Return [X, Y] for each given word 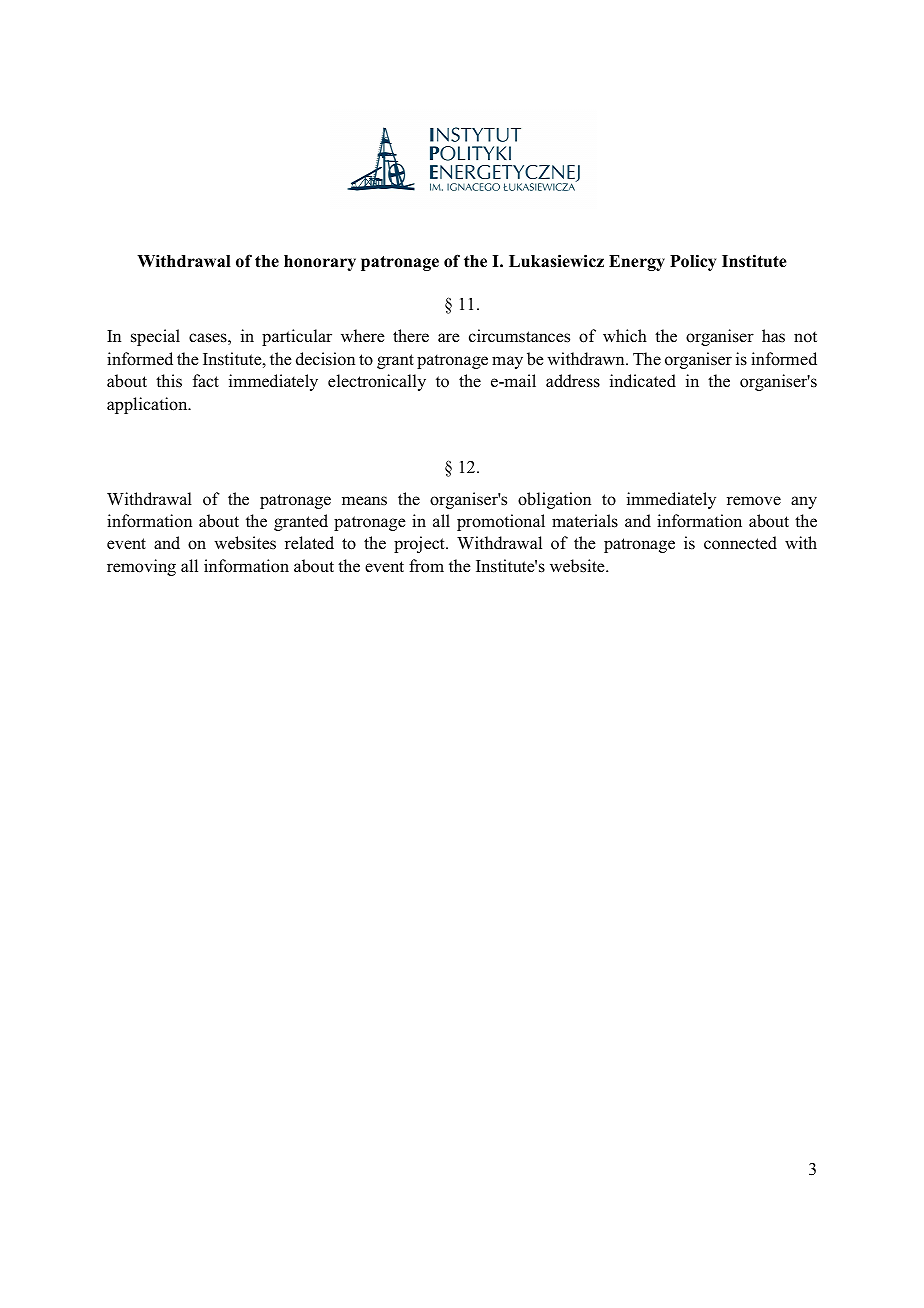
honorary [320, 263]
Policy [693, 262]
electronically [377, 382]
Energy [637, 263]
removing [141, 567]
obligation [554, 500]
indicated [643, 381]
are [449, 338]
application [148, 405]
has [773, 336]
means [364, 501]
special [155, 337]
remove [754, 501]
